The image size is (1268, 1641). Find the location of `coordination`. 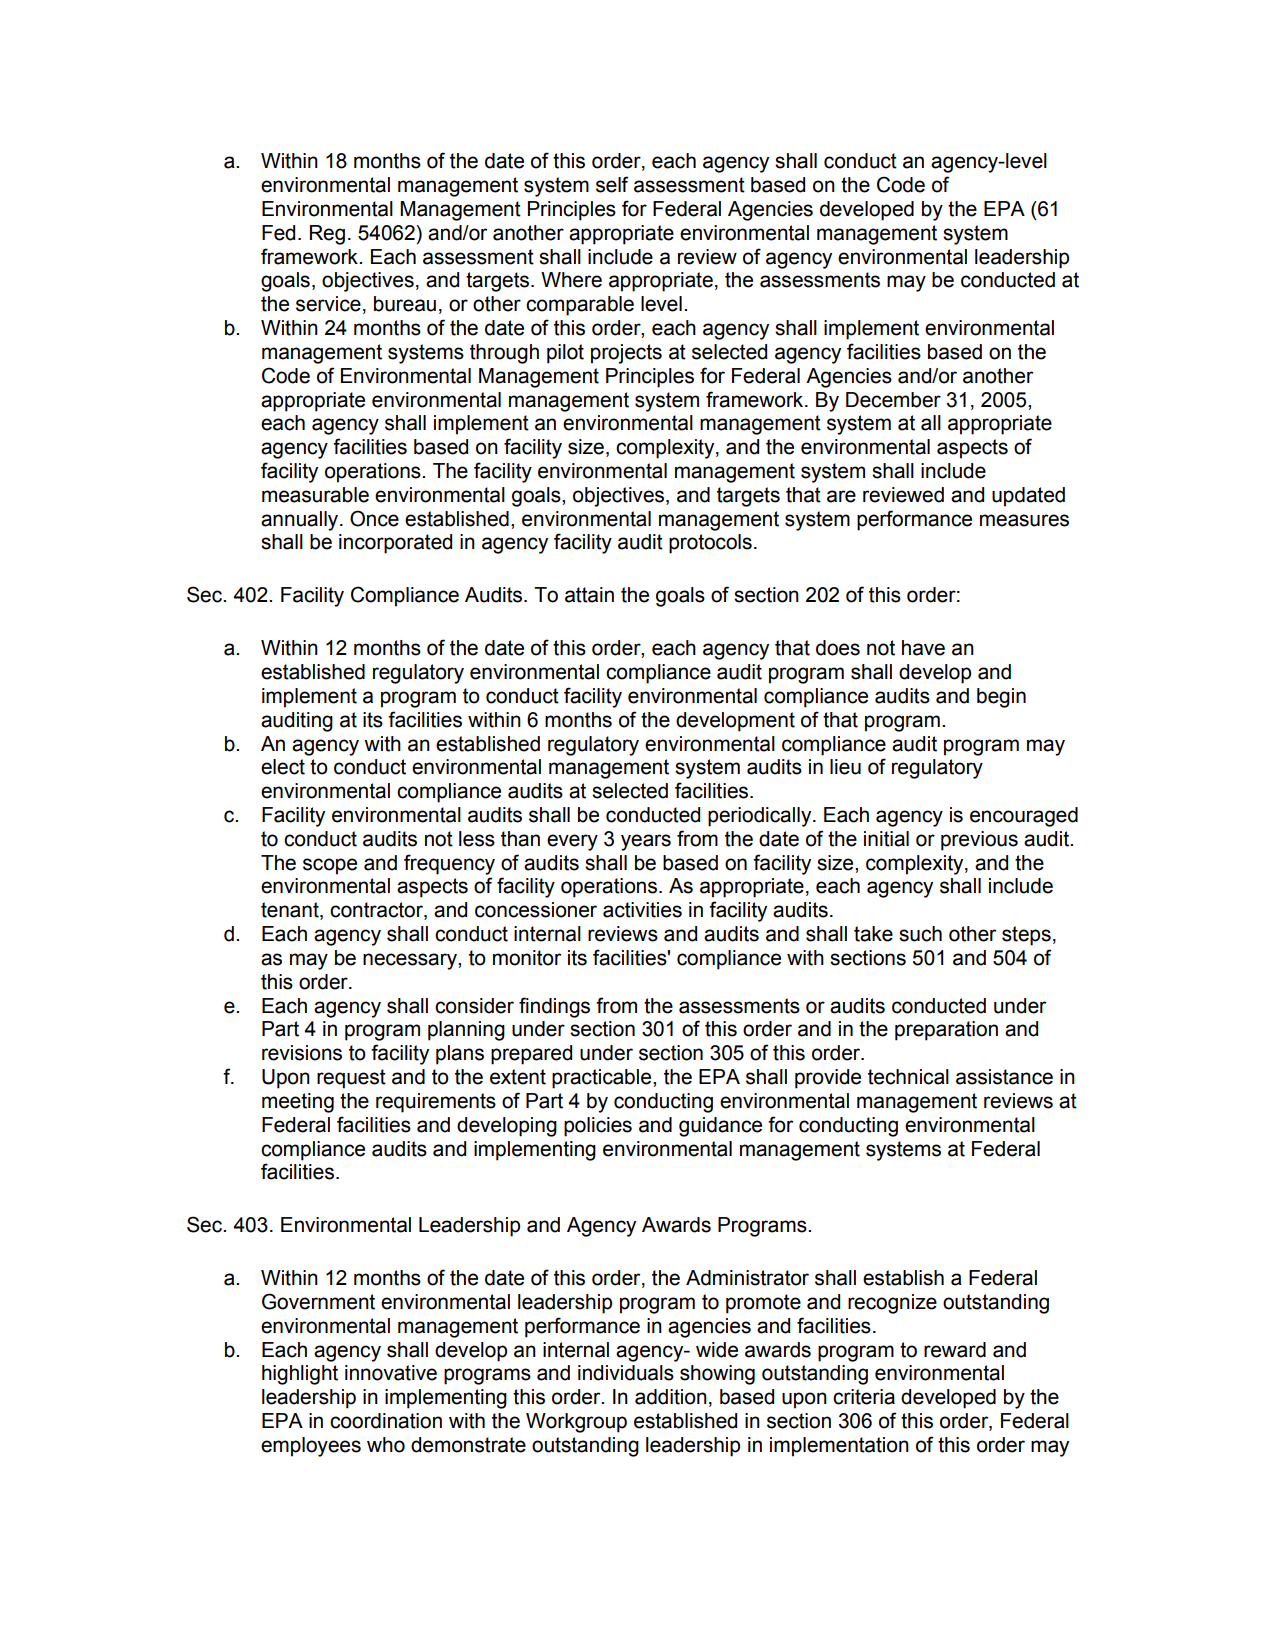

coordination is located at coordinates (386, 1421).
